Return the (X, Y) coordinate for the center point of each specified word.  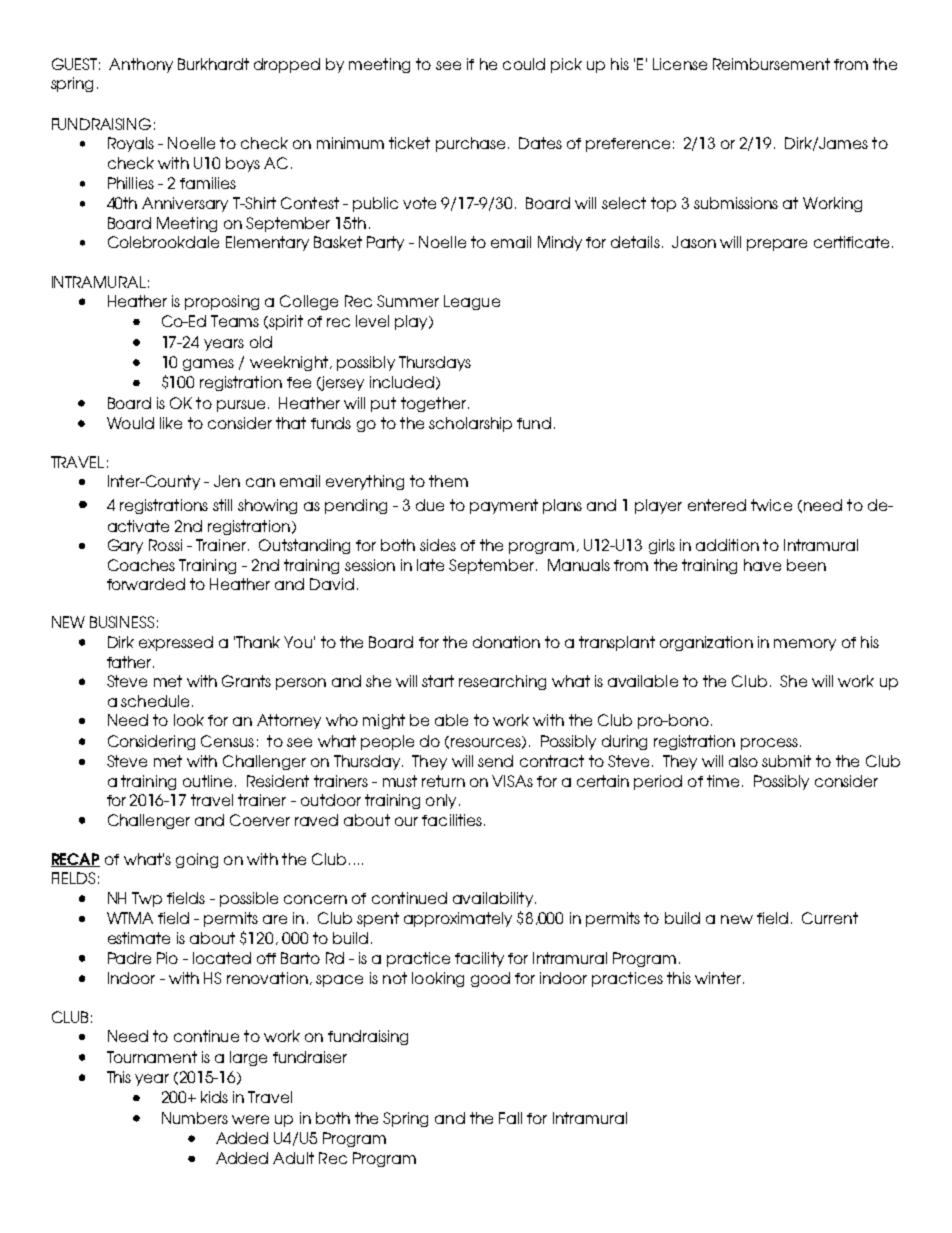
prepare (777, 245)
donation (506, 642)
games (208, 365)
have (762, 565)
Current (830, 918)
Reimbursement (771, 64)
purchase (470, 144)
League (472, 302)
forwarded (146, 584)
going (197, 860)
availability (493, 899)
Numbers (195, 1118)
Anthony (141, 65)
